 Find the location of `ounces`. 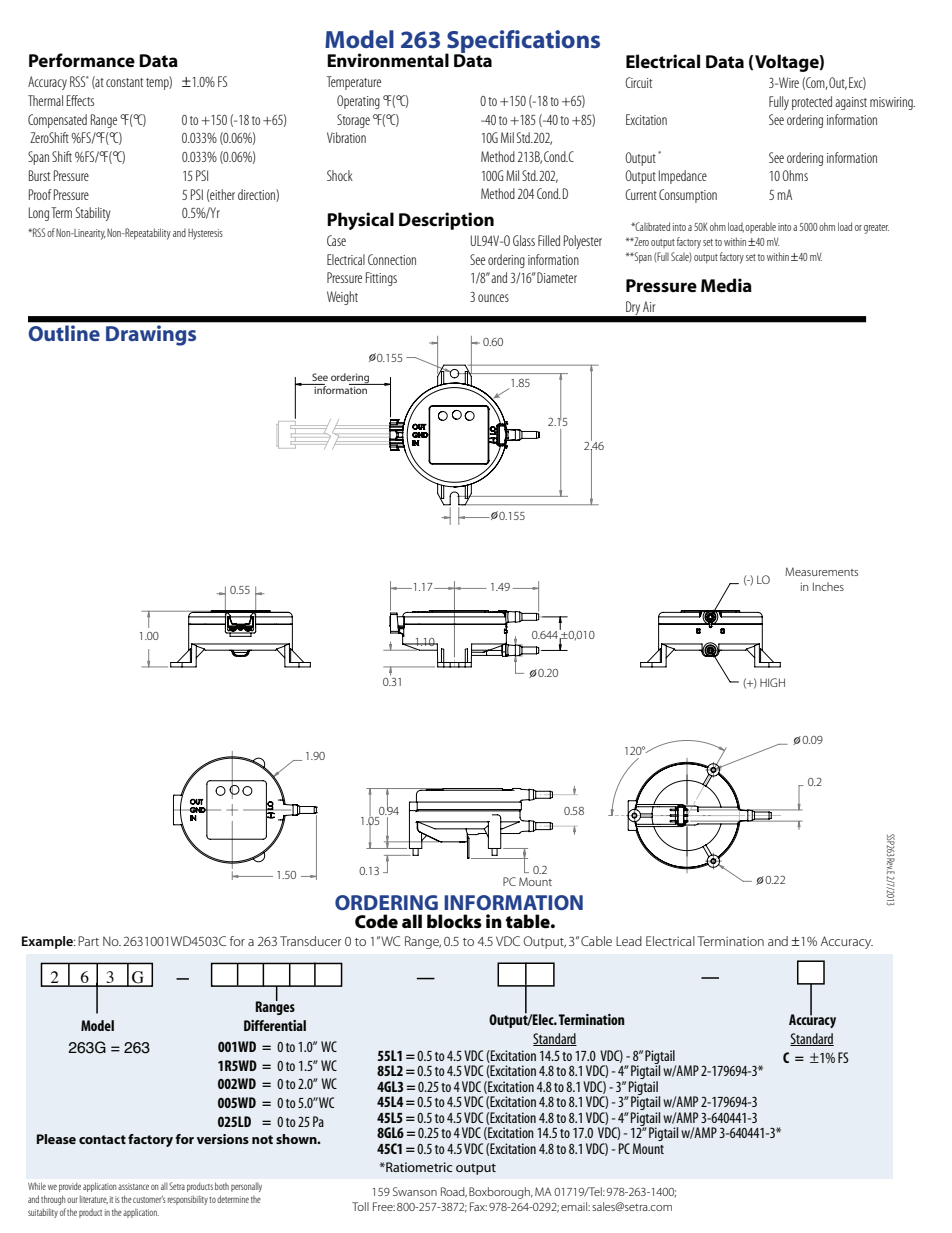

ounces is located at coordinates (493, 298).
